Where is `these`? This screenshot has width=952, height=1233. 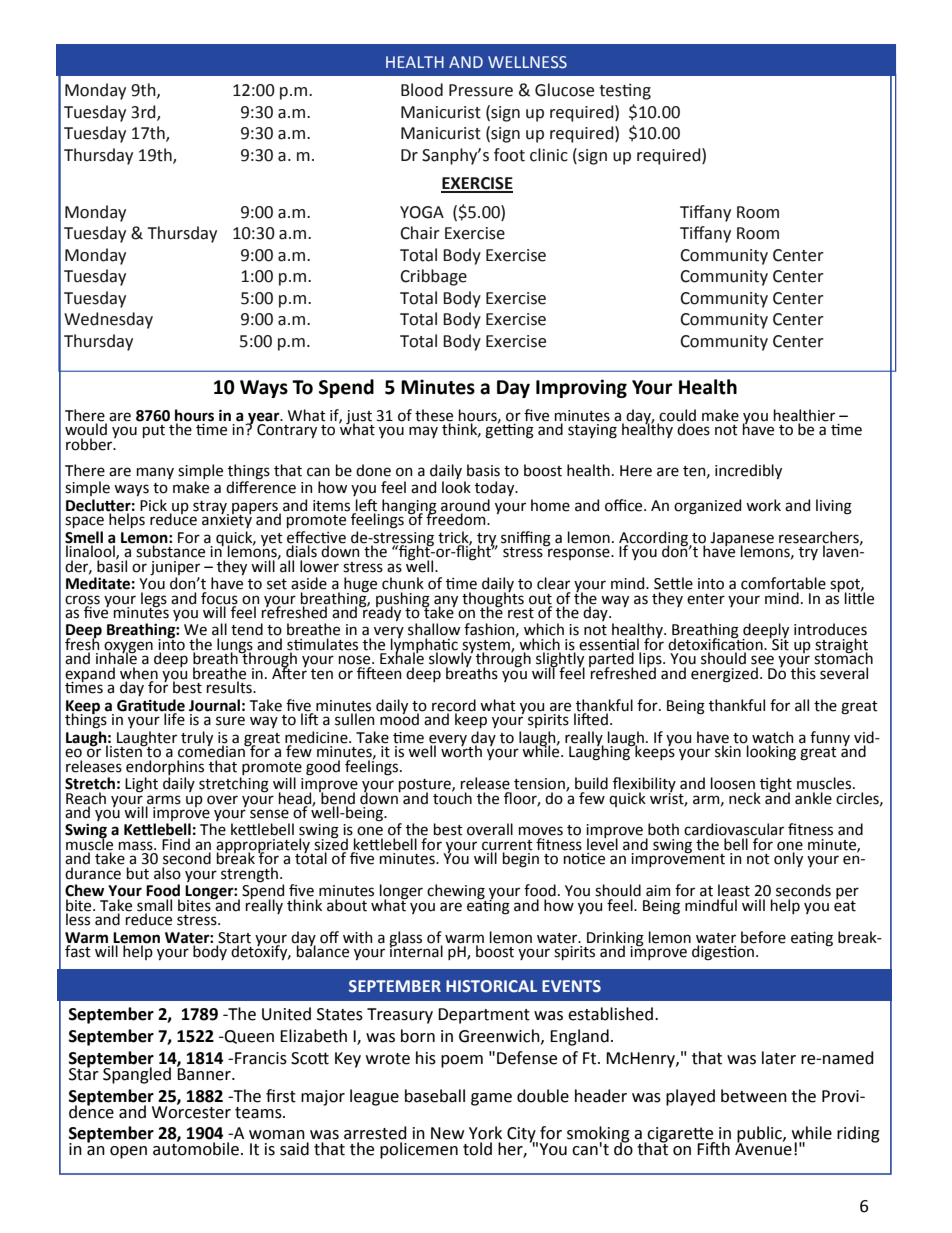 these is located at coordinates (434, 416).
